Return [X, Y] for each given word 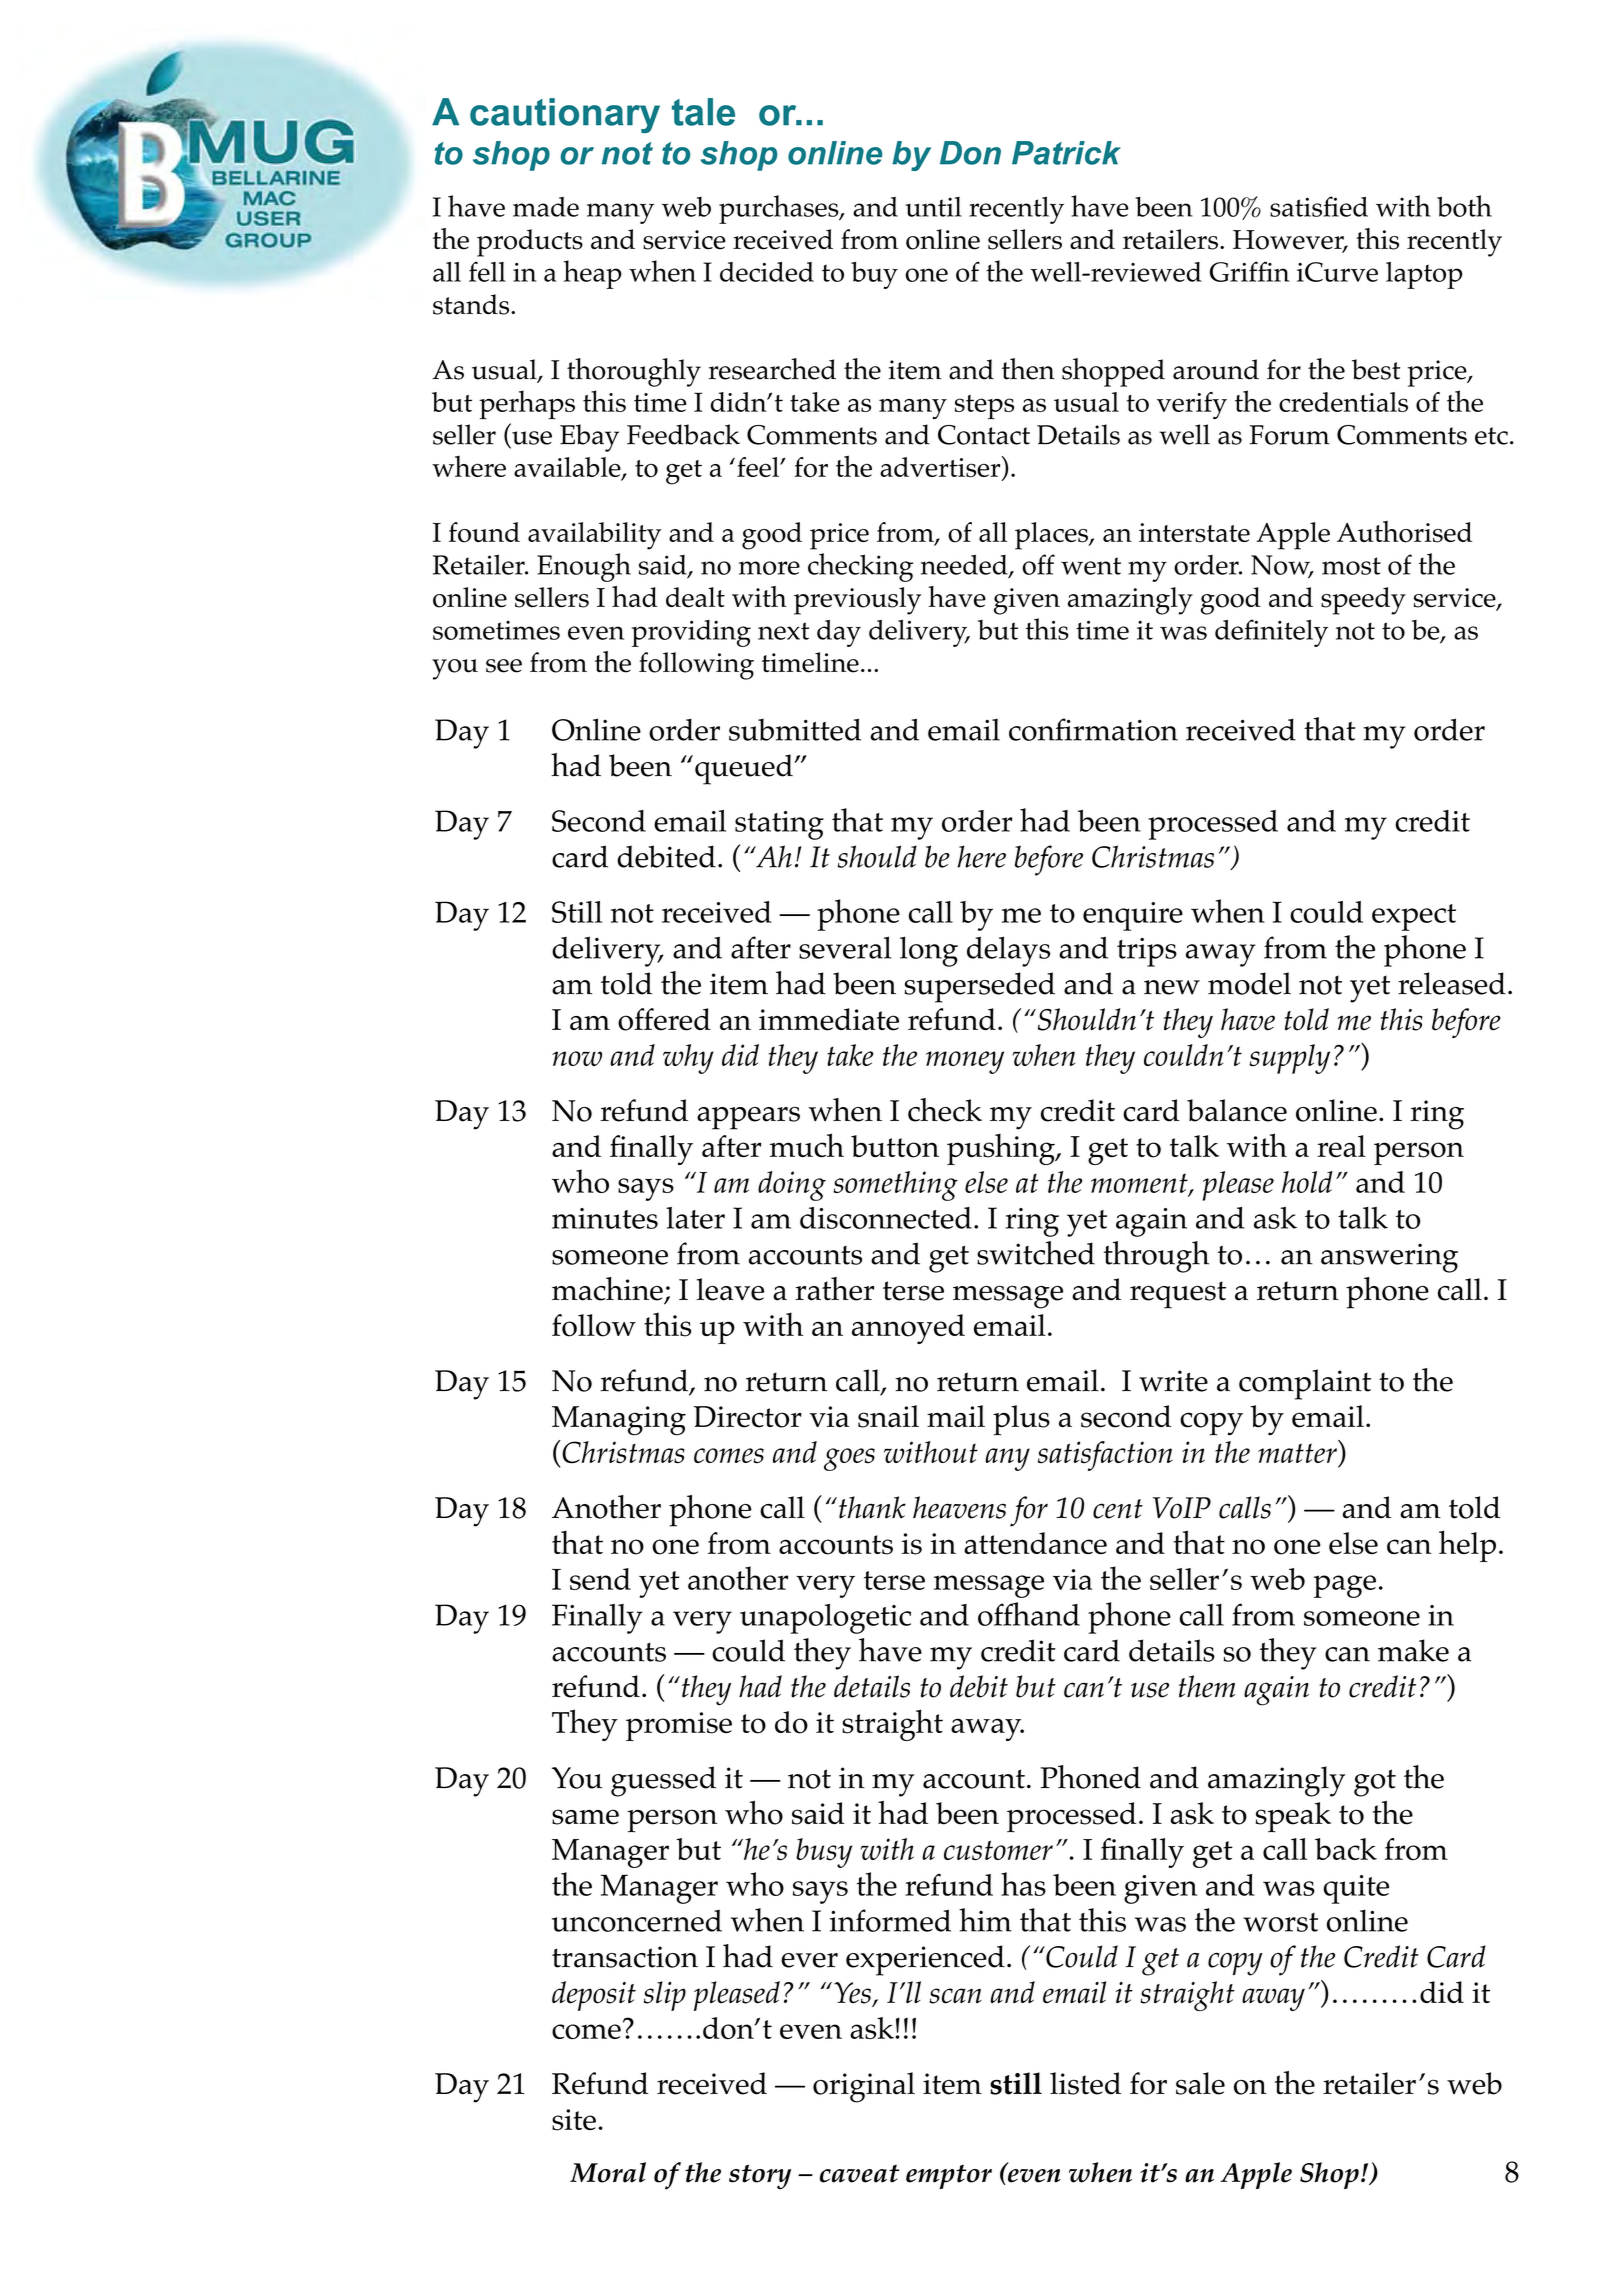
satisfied [1319, 206]
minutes [605, 1218]
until [933, 207]
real [1341, 1146]
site [574, 2120]
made [546, 207]
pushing [1002, 1149]
